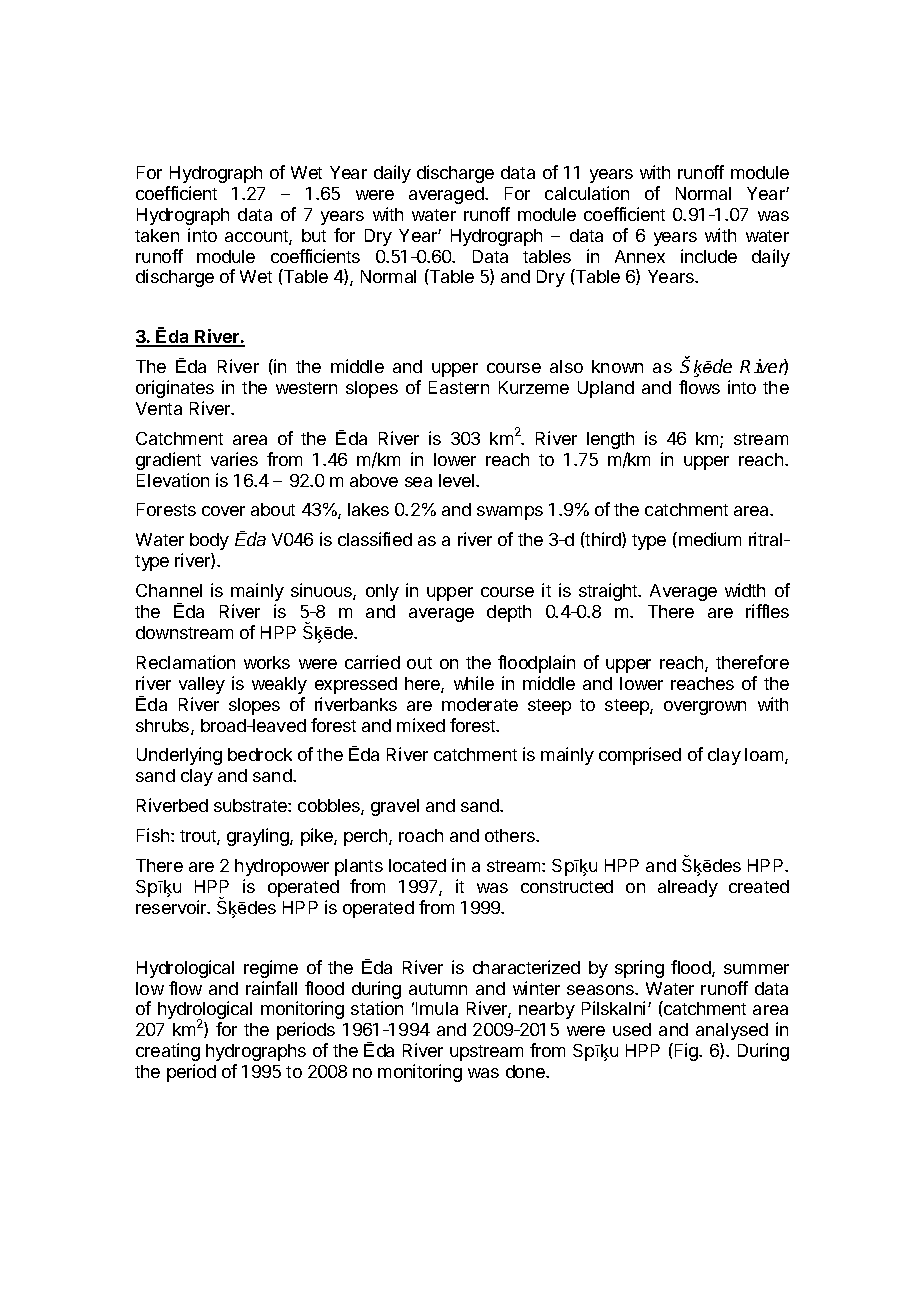 The width and height of the screenshot is (924, 1308). Describe the element at coordinates (199, 837) in the screenshot. I see `trout` at that location.
